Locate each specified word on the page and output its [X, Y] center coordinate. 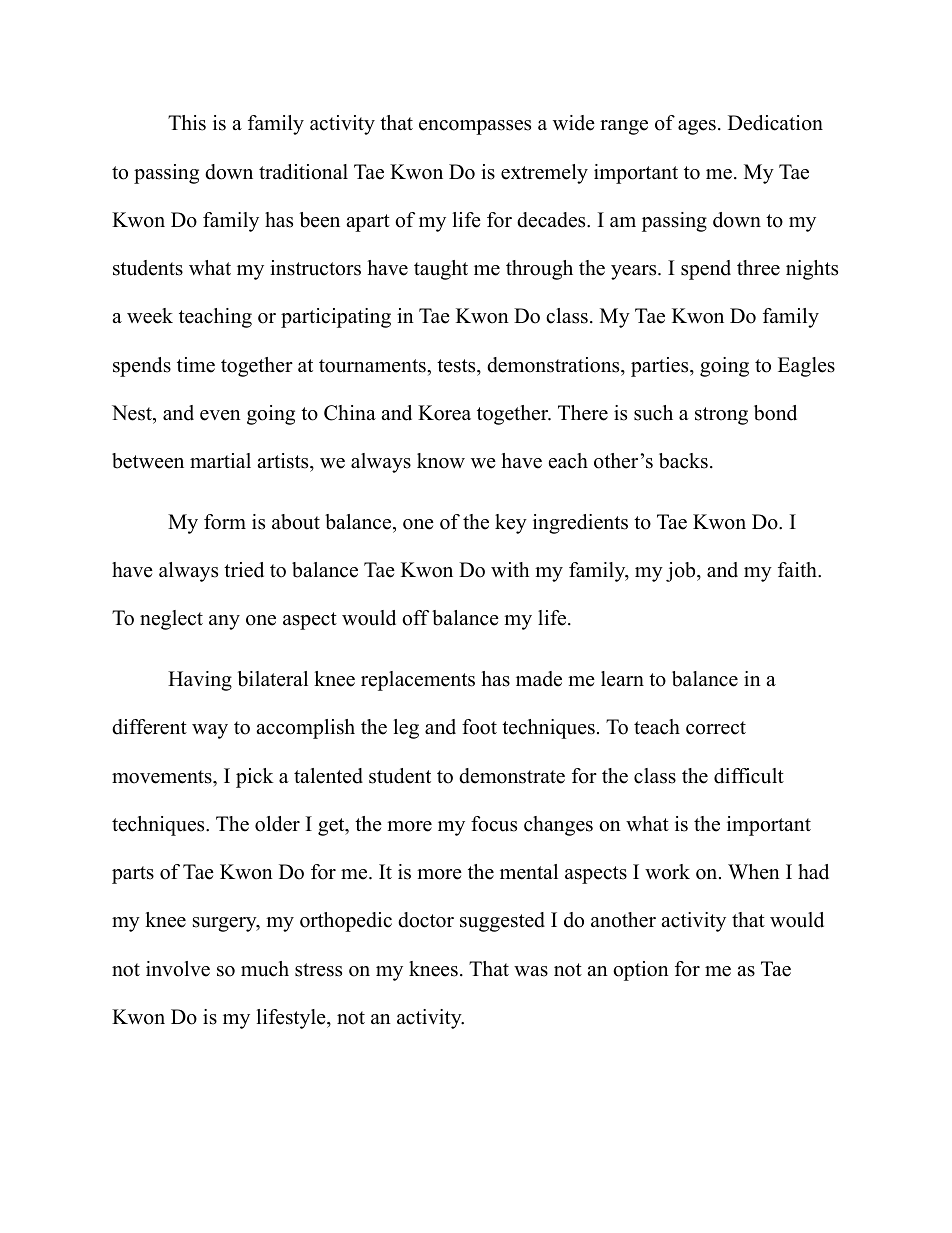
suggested [502, 922]
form [225, 522]
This [187, 123]
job [682, 572]
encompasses [475, 127]
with [510, 569]
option [641, 971]
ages [697, 127]
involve [178, 969]
